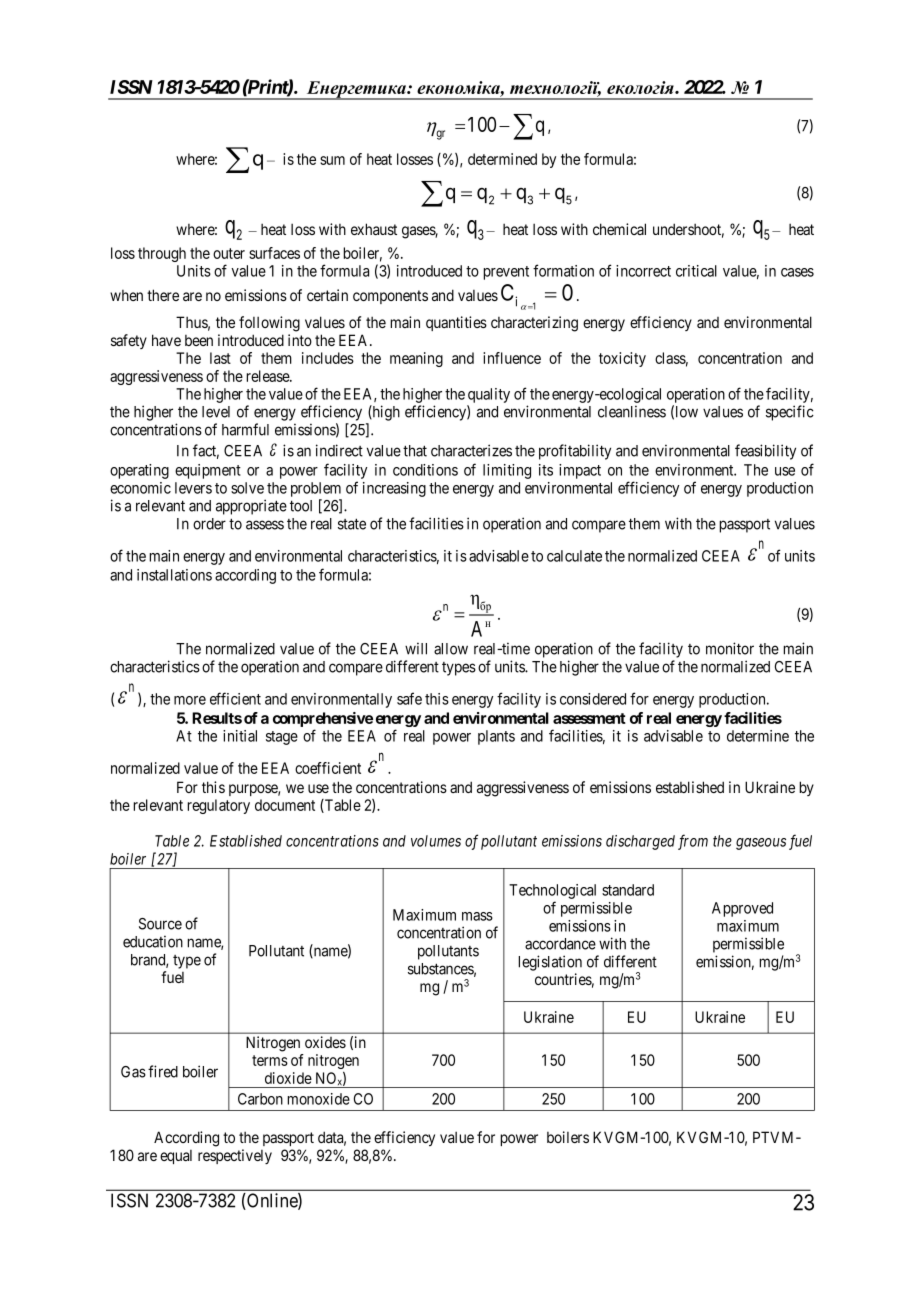 This screenshot has width=924, height=1308. What do you see at coordinates (374, 229) in the screenshot?
I see `exhaust` at bounding box center [374, 229].
